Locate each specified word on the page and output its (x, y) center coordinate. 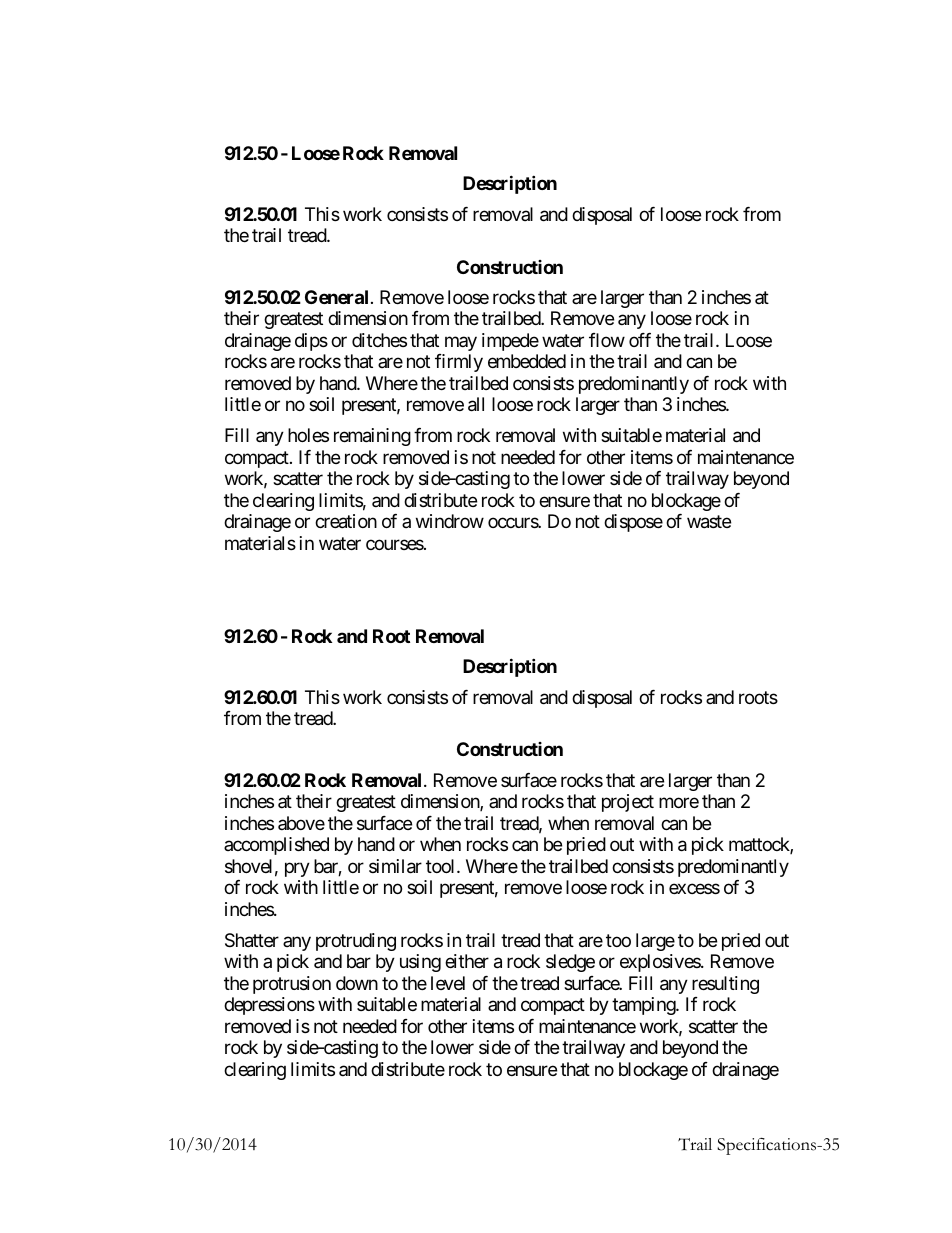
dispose (633, 523)
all (476, 404)
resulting (725, 985)
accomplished (276, 846)
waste (709, 522)
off (640, 340)
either (467, 961)
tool (442, 866)
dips (311, 342)
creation (346, 521)
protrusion (292, 985)
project (628, 803)
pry (297, 869)
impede (510, 342)
